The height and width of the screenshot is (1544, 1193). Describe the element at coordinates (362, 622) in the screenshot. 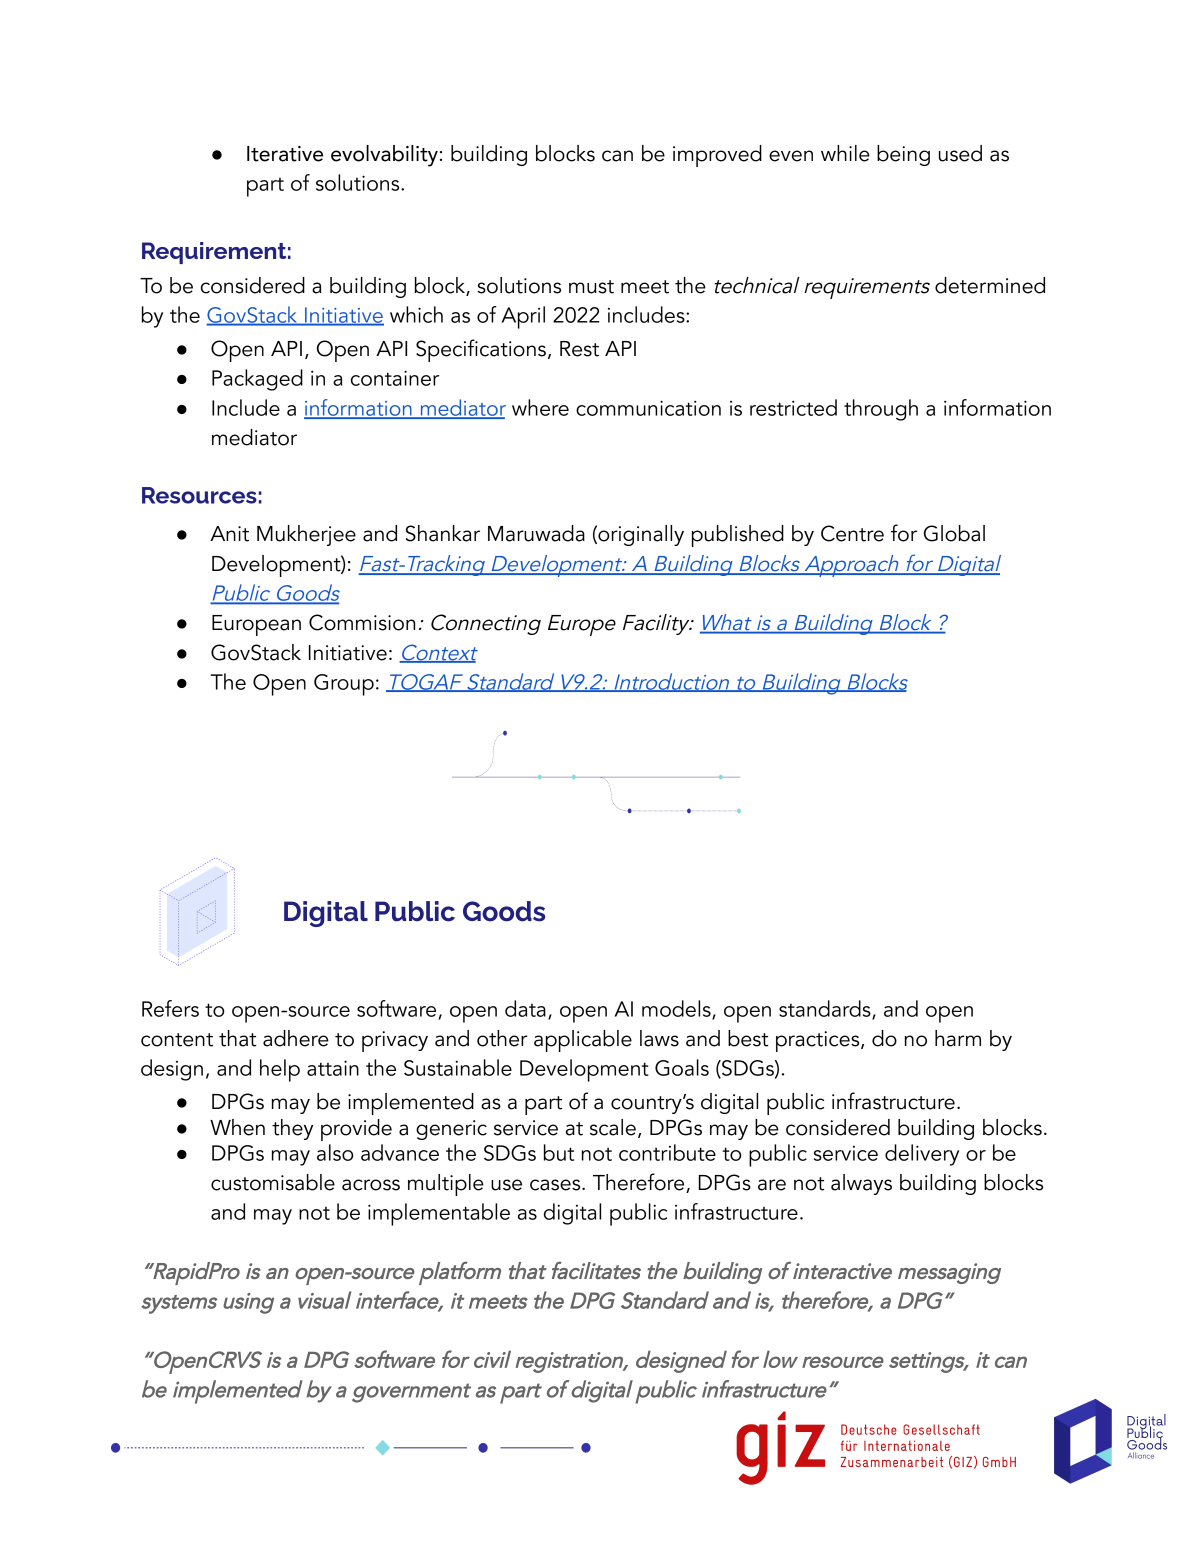

I see `Commision` at that location.
